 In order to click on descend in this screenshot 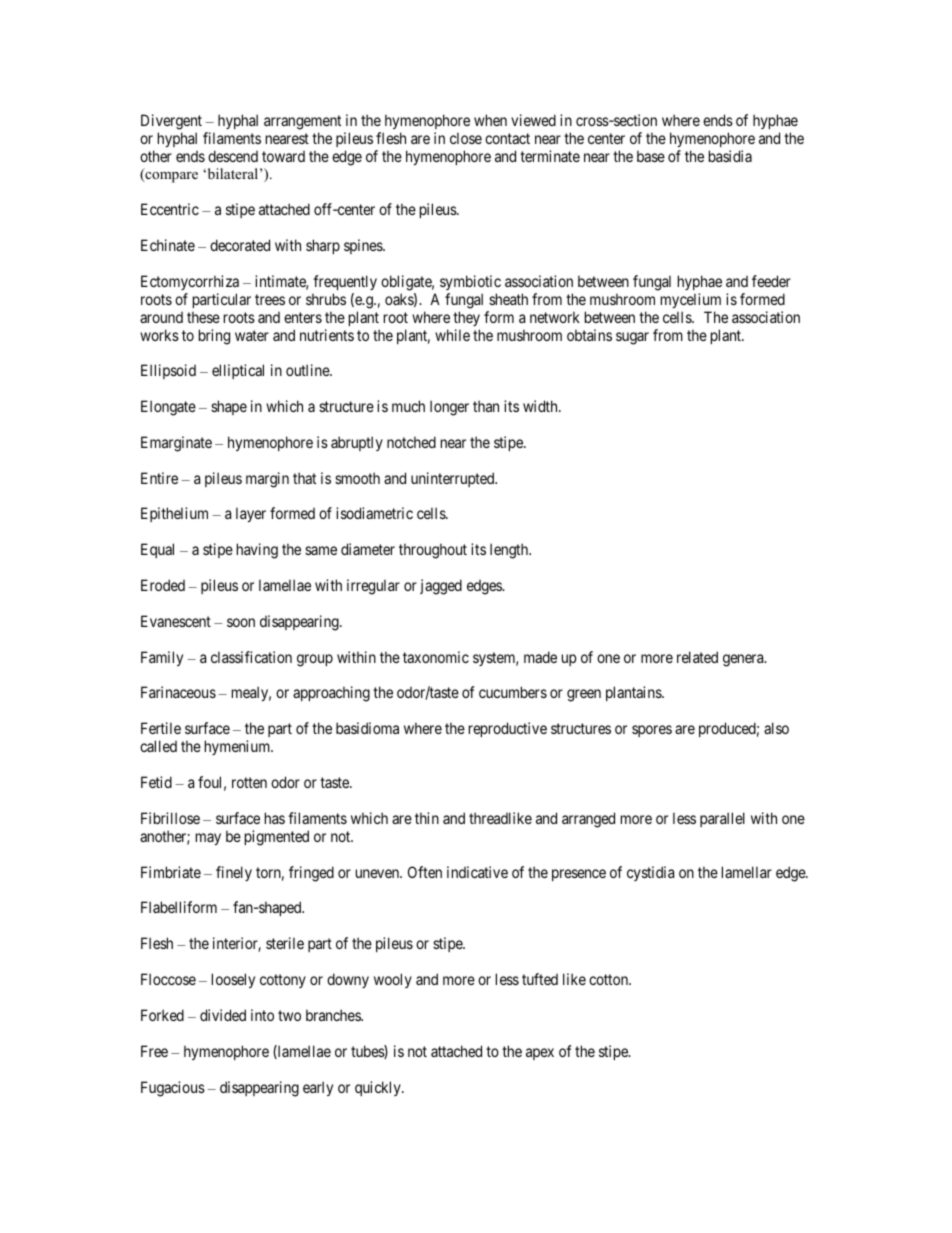, I will do `click(233, 156)`.
